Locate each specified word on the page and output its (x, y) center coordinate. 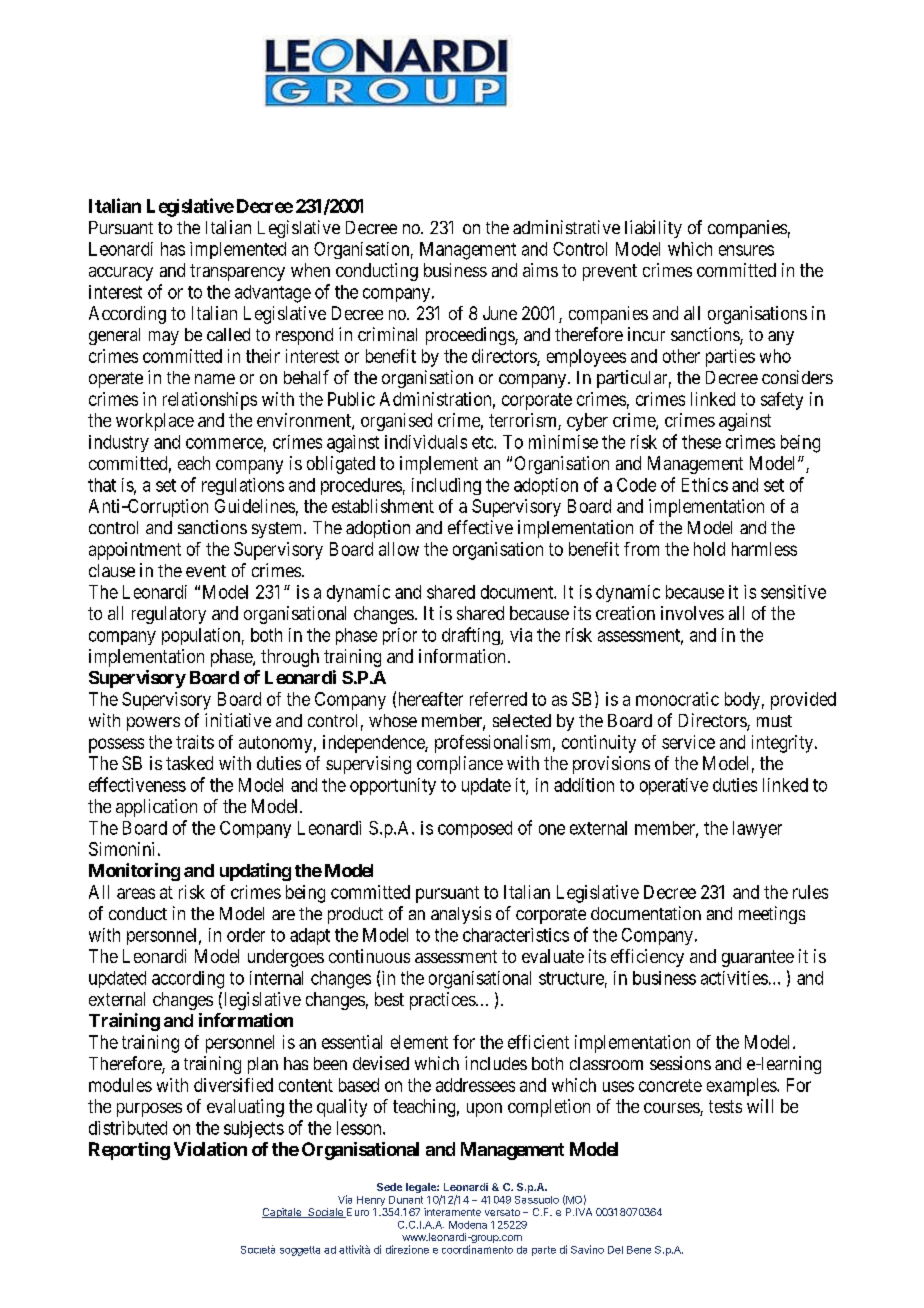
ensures (746, 250)
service (688, 742)
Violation (210, 1149)
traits (195, 742)
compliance (460, 765)
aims (540, 270)
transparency (237, 272)
